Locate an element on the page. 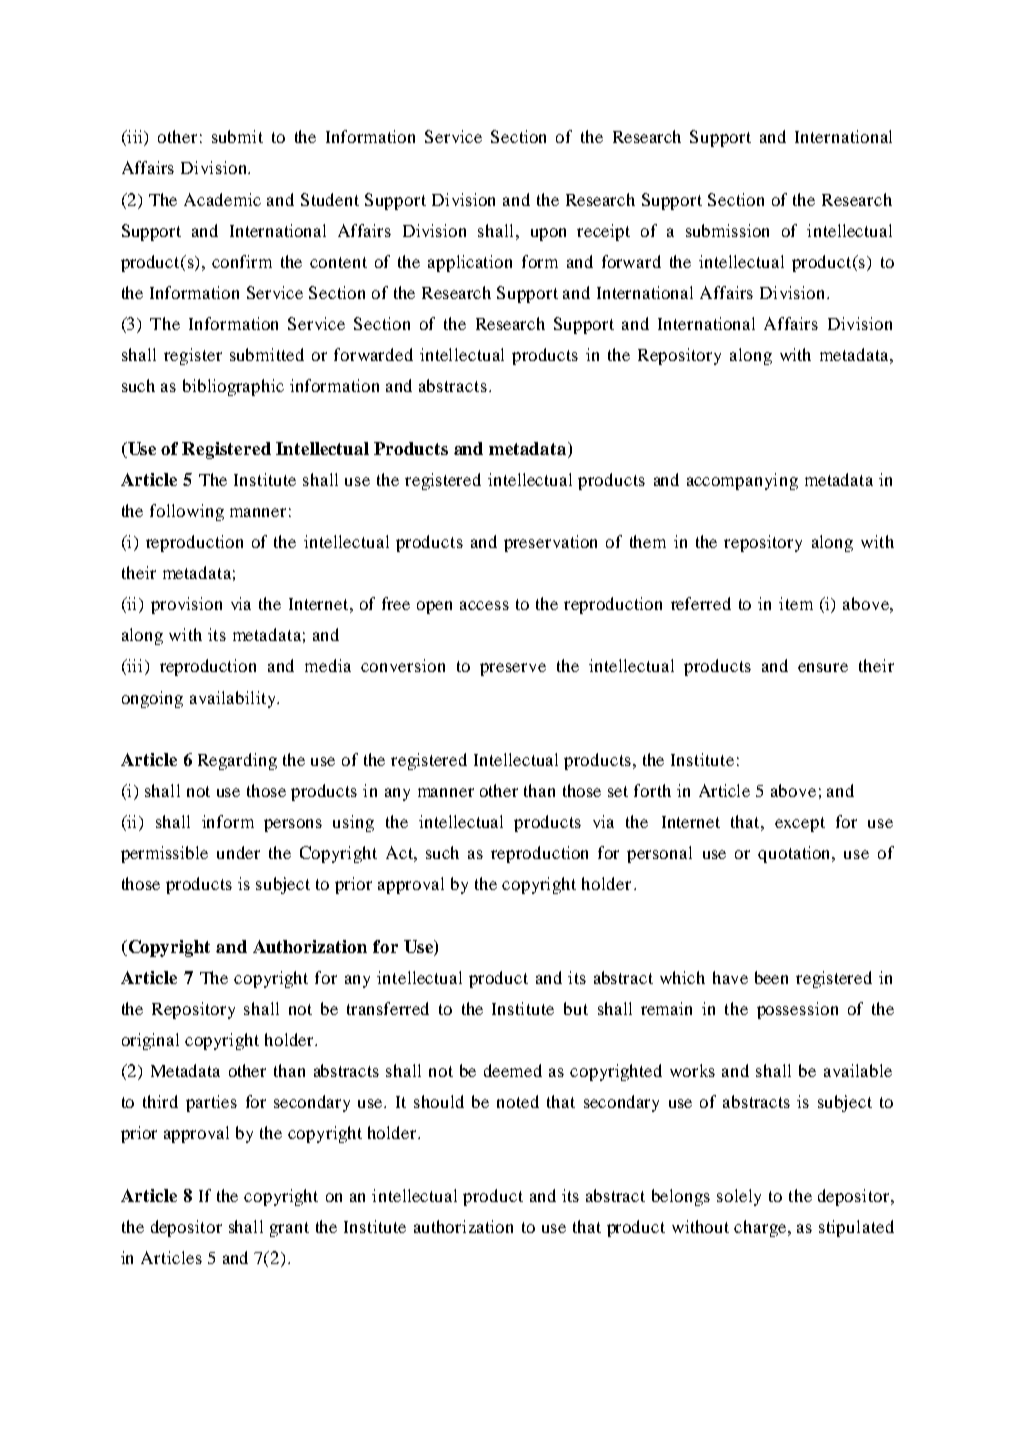 Image resolution: width=1015 pixels, height=1436 pixels. noted is located at coordinates (518, 1101).
